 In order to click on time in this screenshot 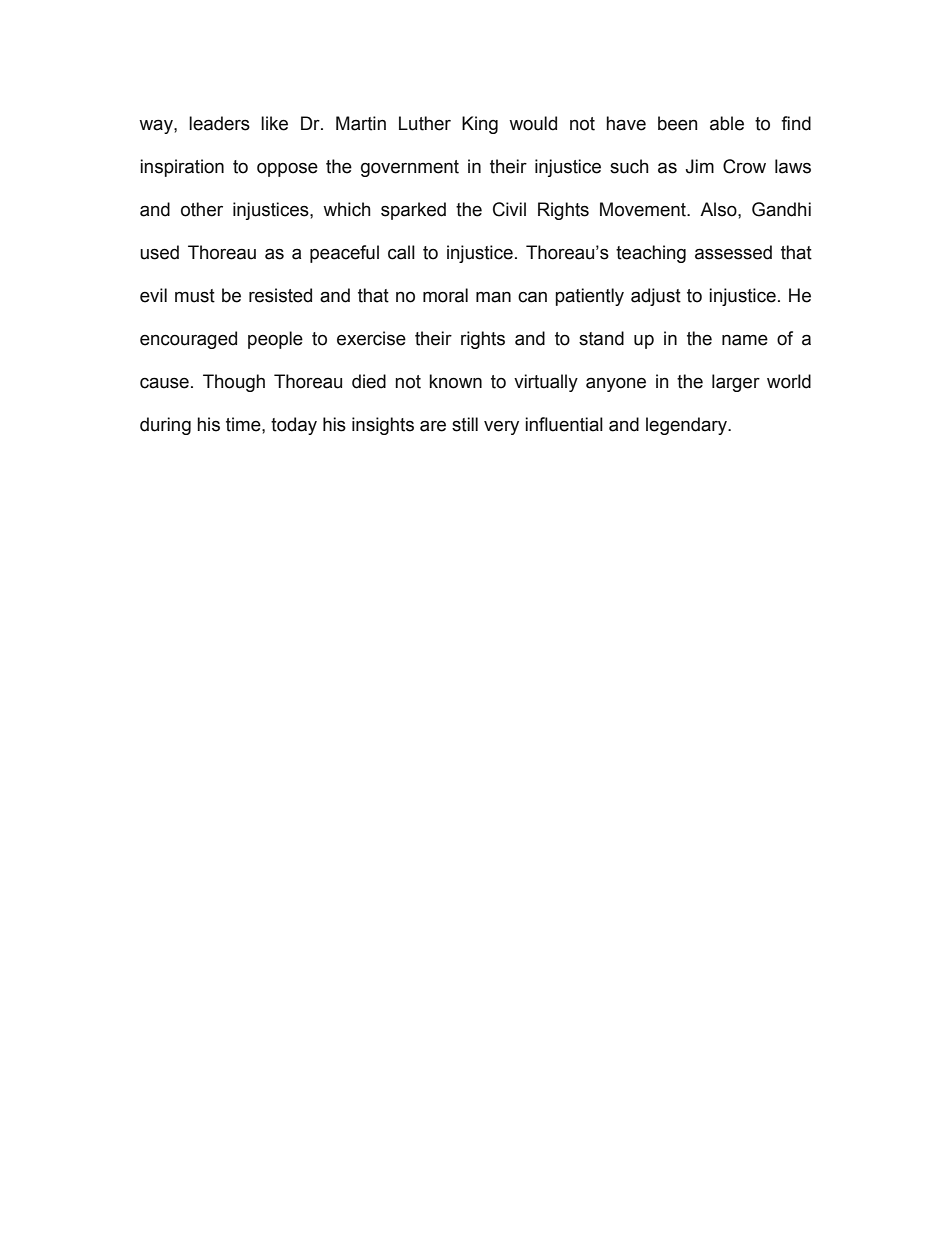, I will do `click(244, 424)`.
